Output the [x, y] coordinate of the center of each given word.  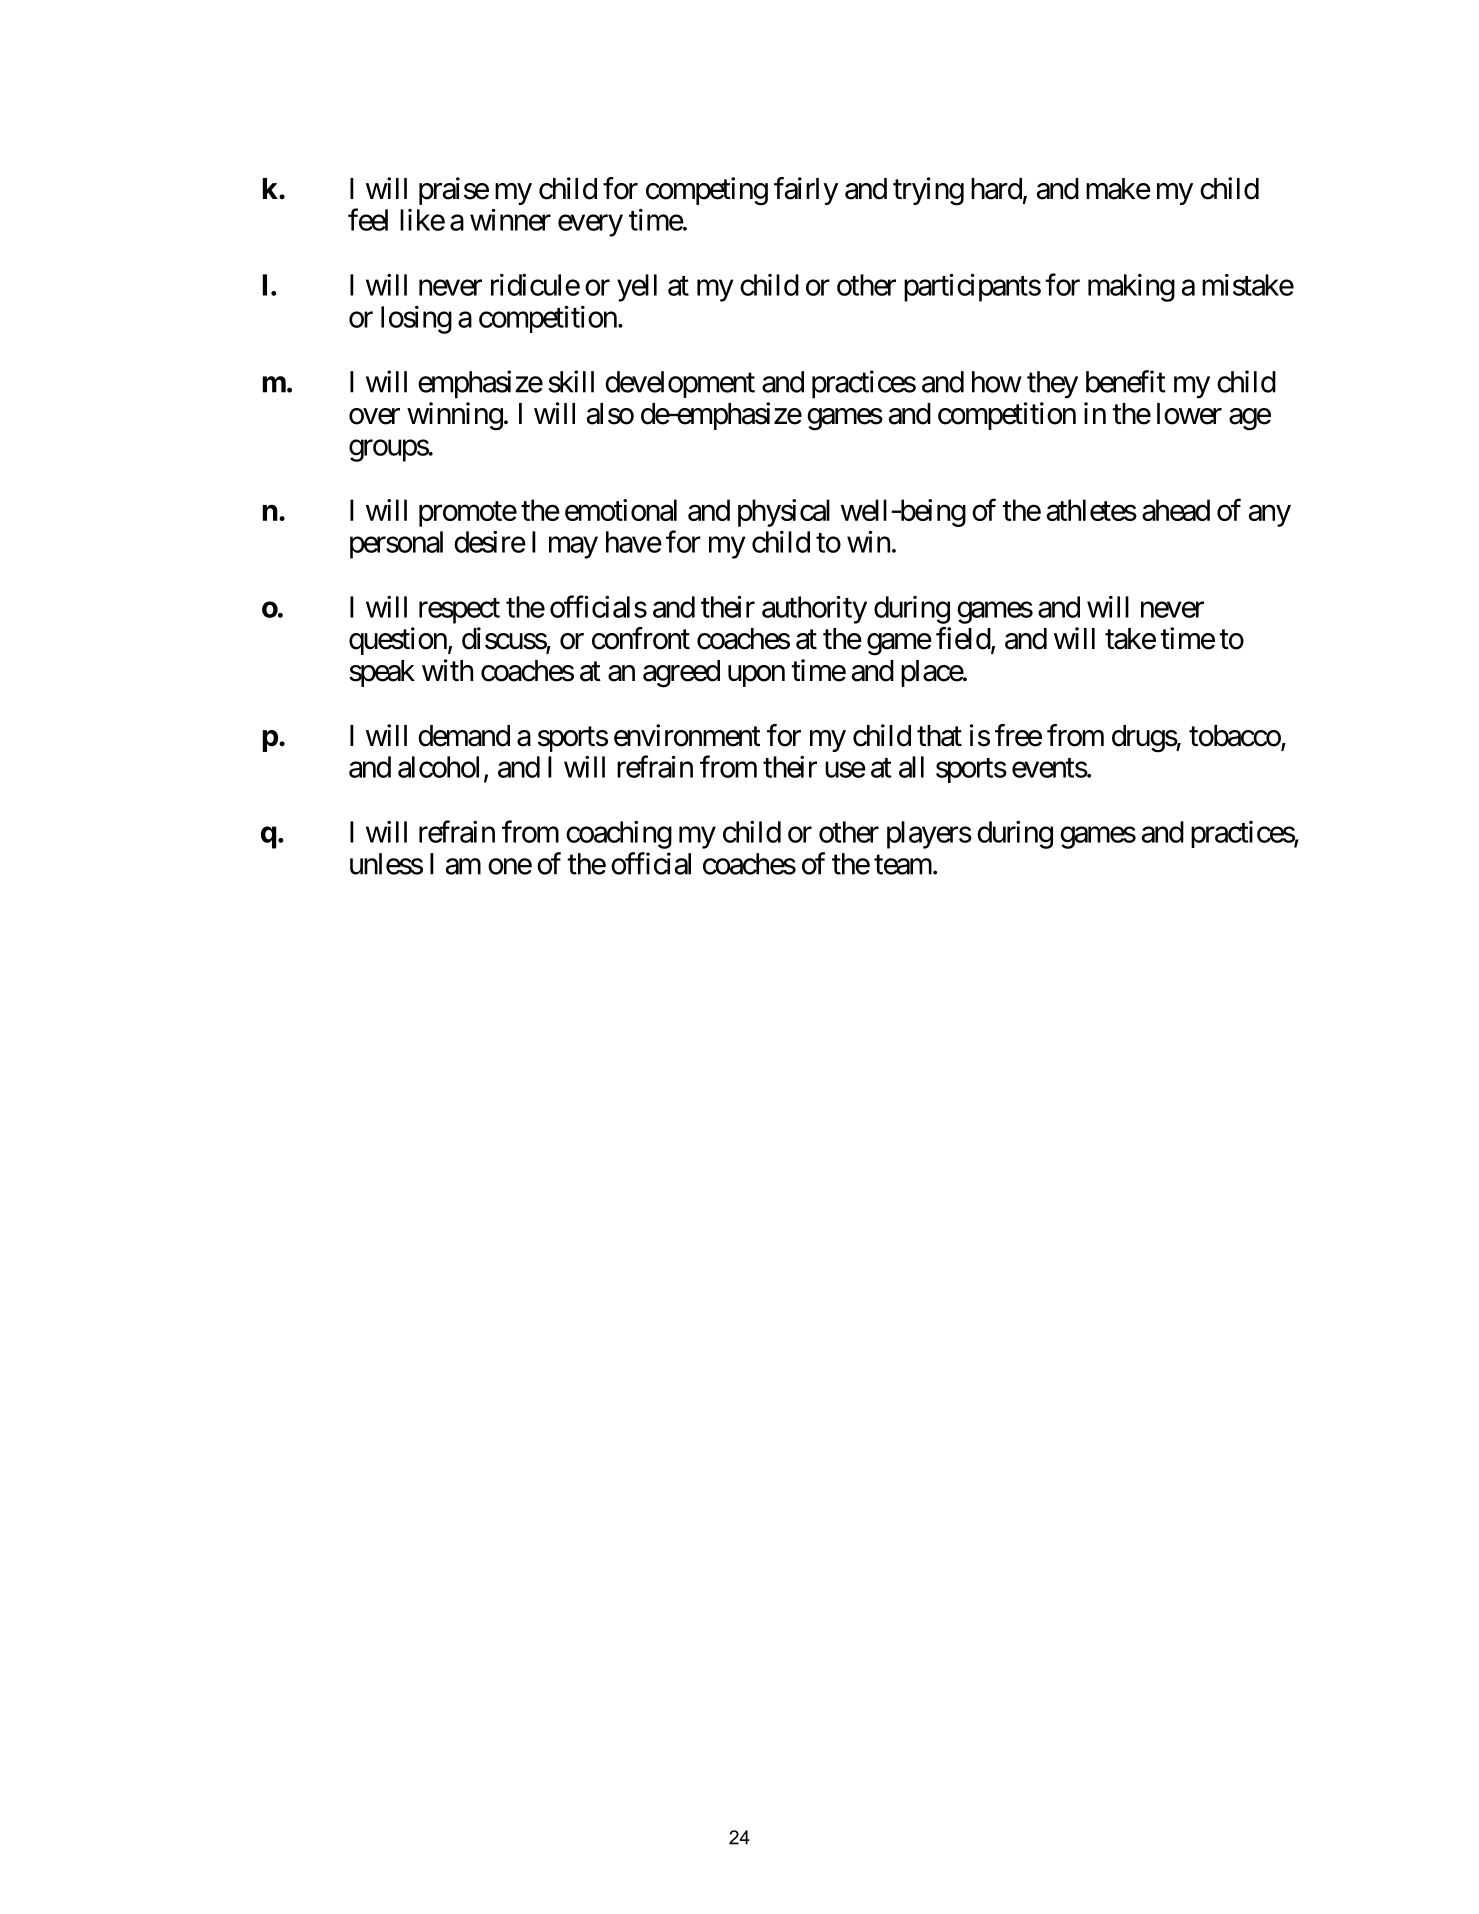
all [911, 767]
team [903, 865]
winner [510, 219]
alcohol [438, 767]
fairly [806, 191]
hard [996, 189]
